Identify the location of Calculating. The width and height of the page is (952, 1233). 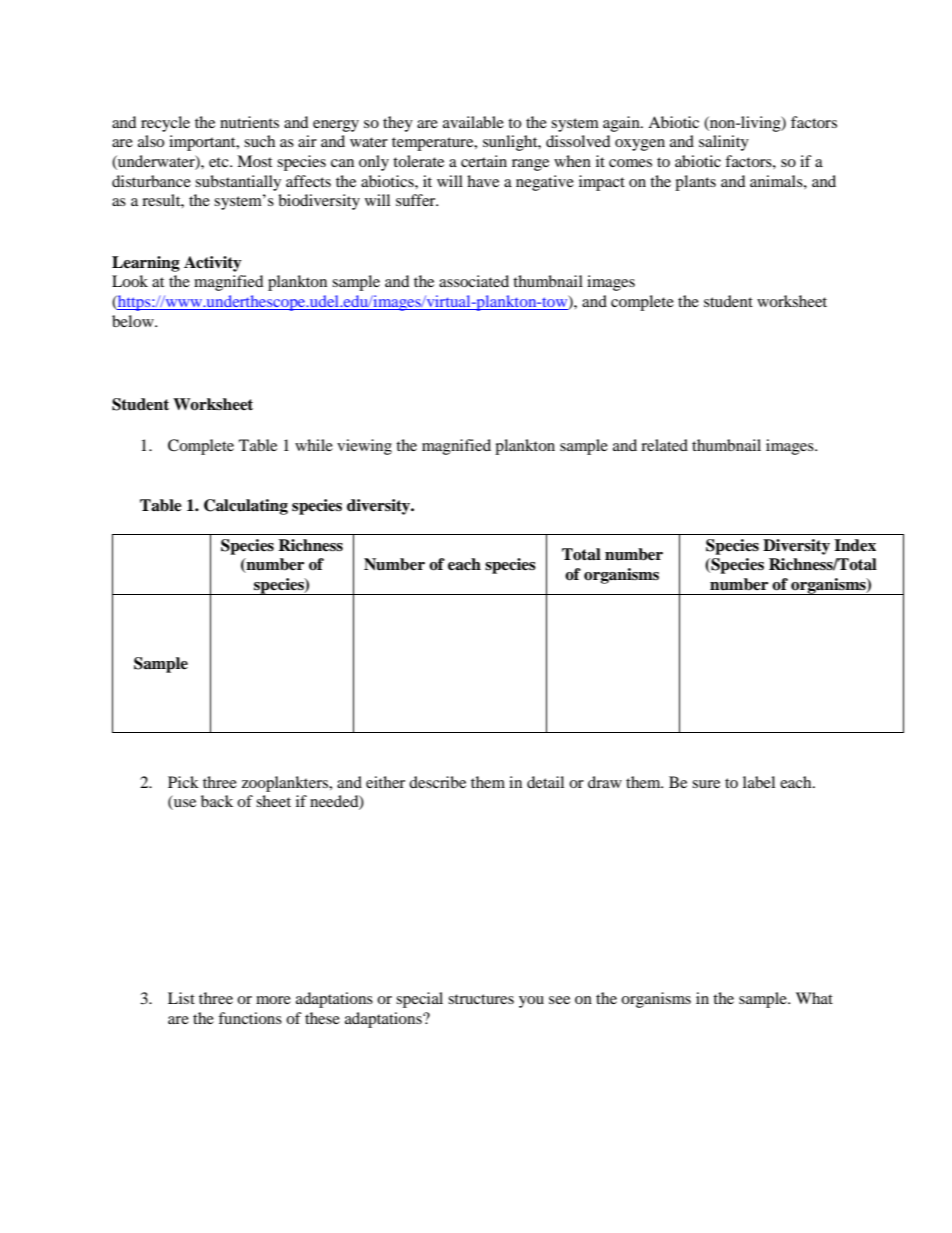
(246, 507).
